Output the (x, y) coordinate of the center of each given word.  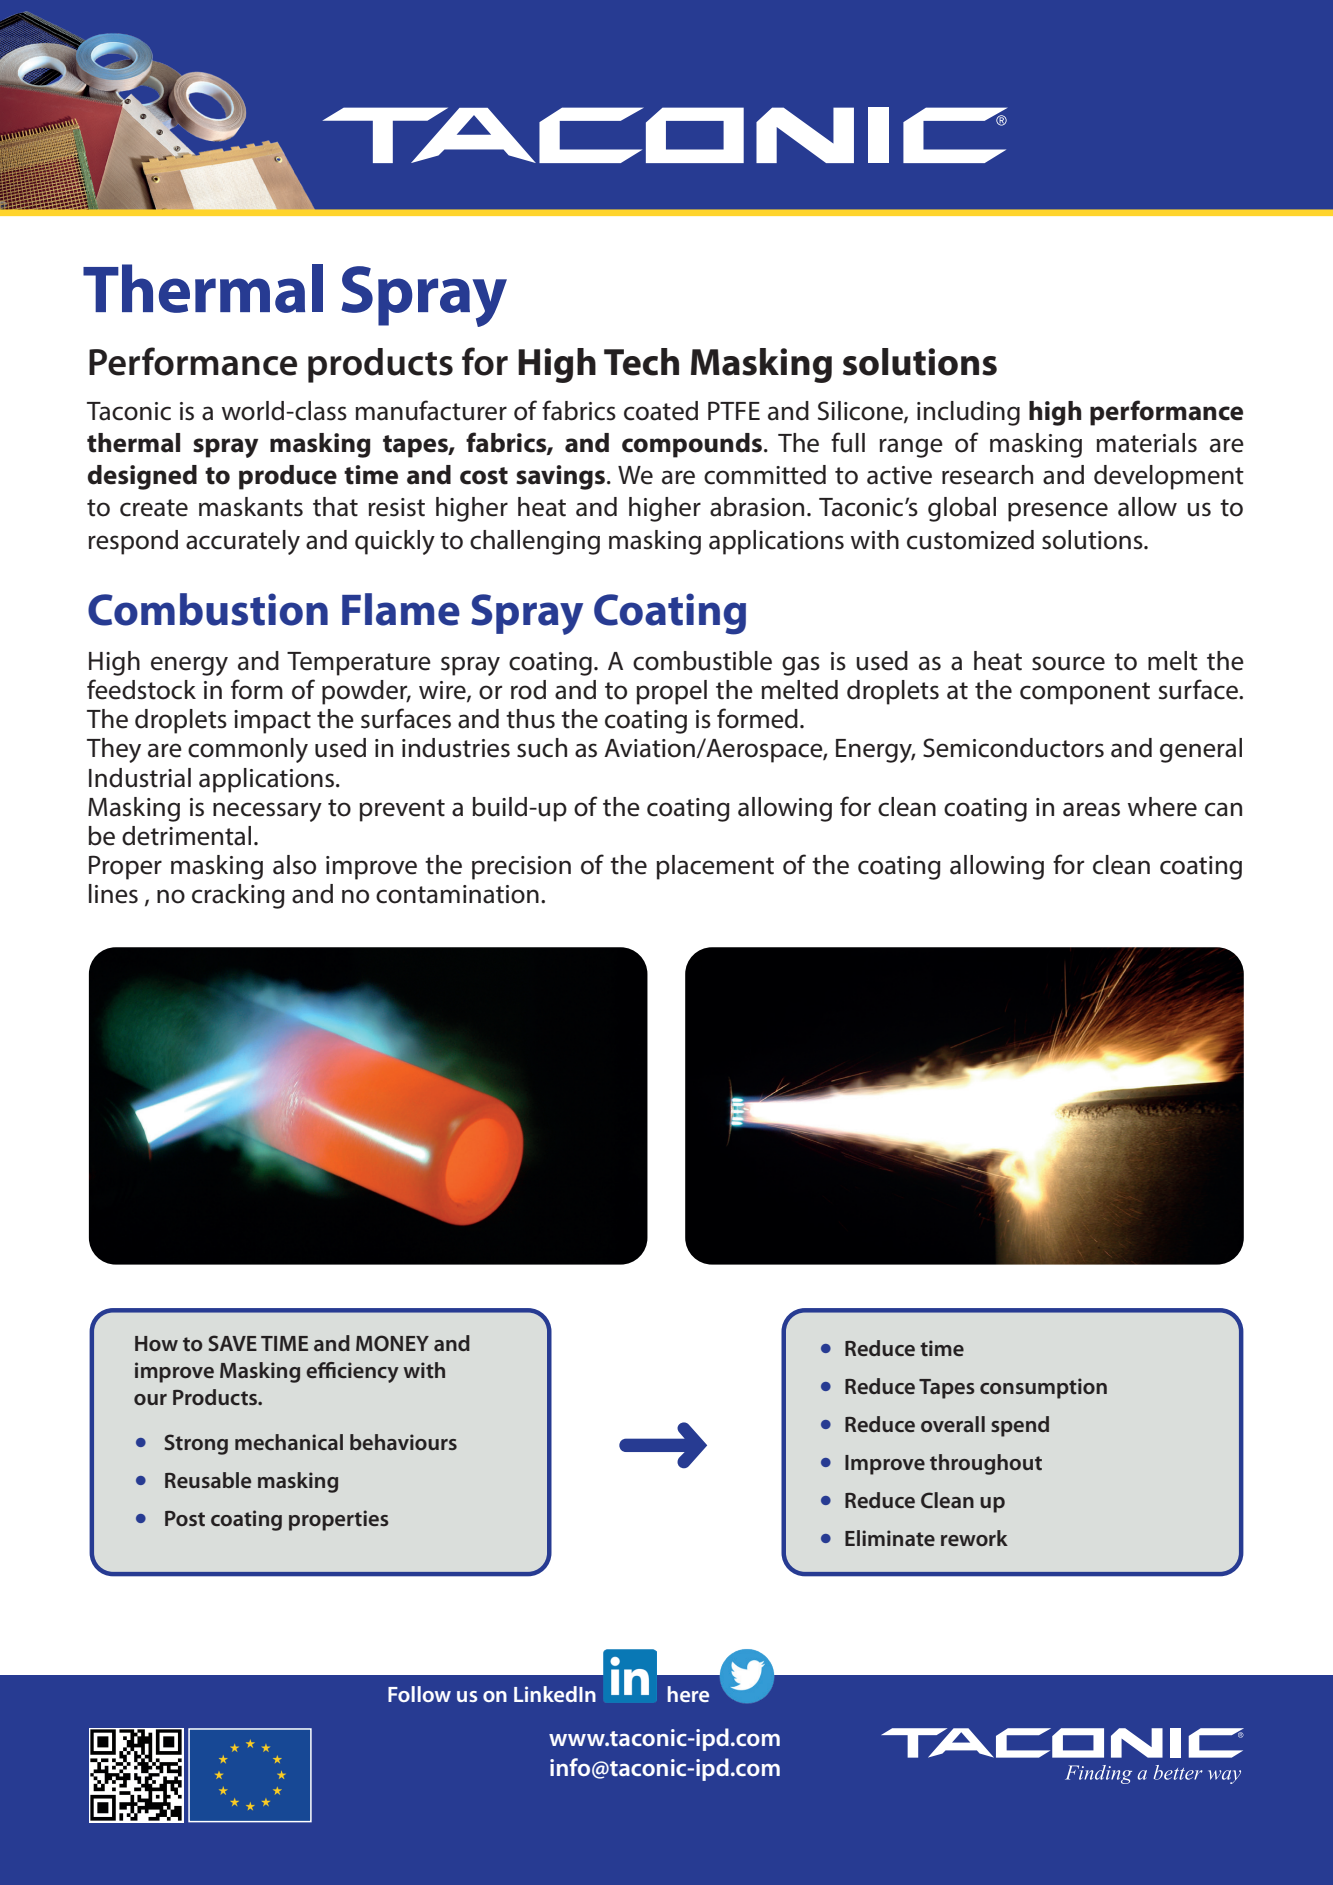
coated (661, 411)
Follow (419, 1694)
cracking (238, 896)
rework (974, 1538)
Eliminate (890, 1538)
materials (1146, 443)
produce (288, 477)
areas (1091, 809)
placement (715, 867)
